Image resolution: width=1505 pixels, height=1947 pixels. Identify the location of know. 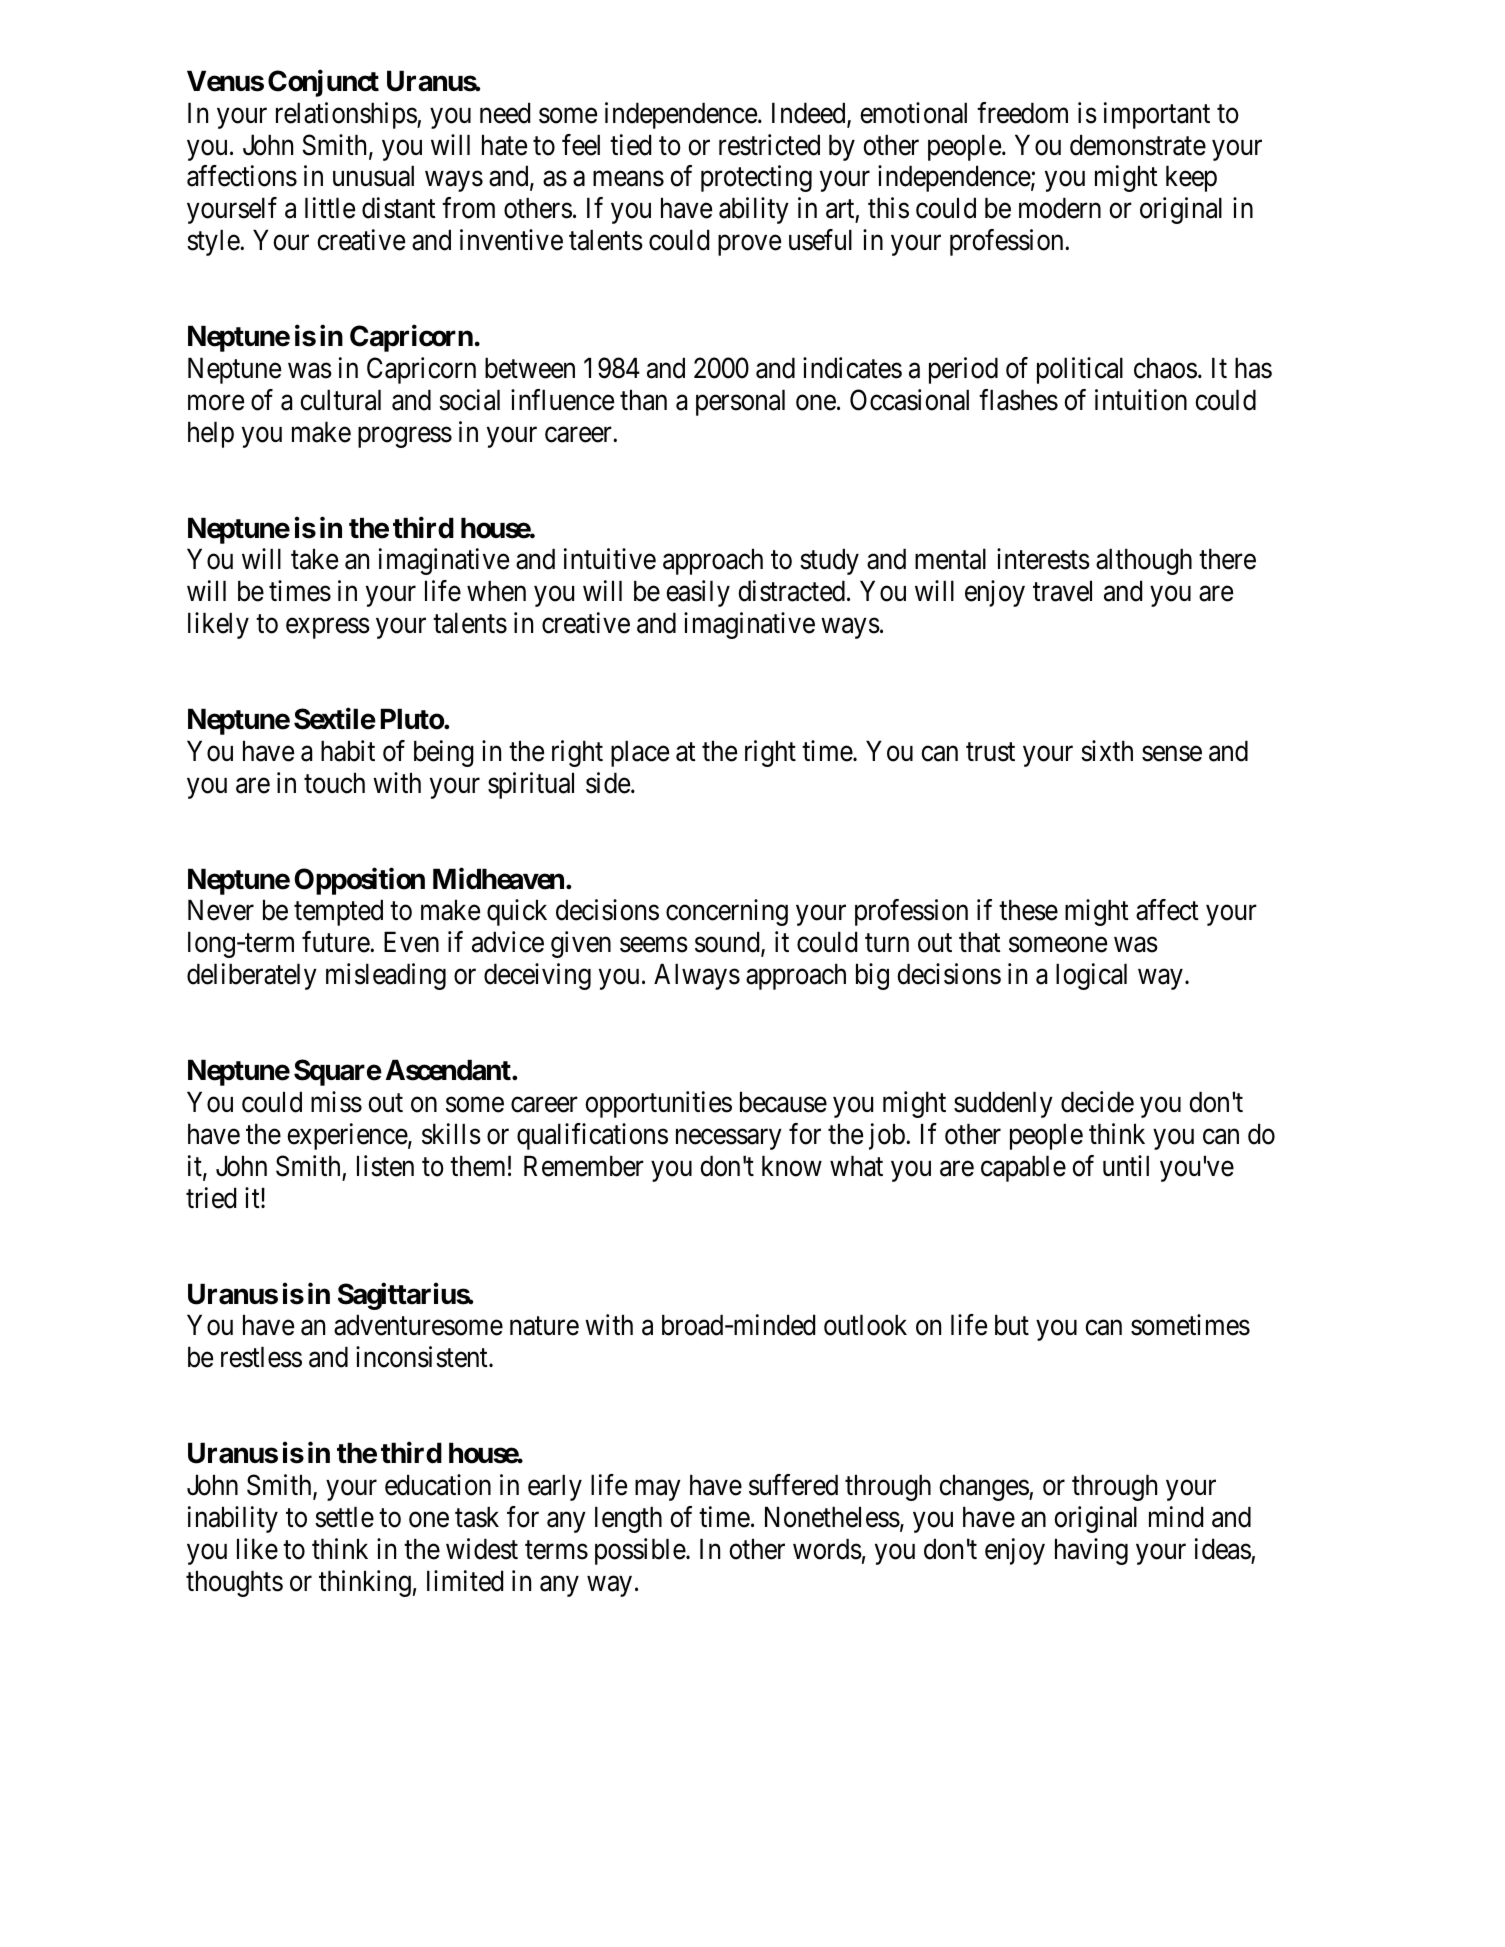
(792, 1166).
